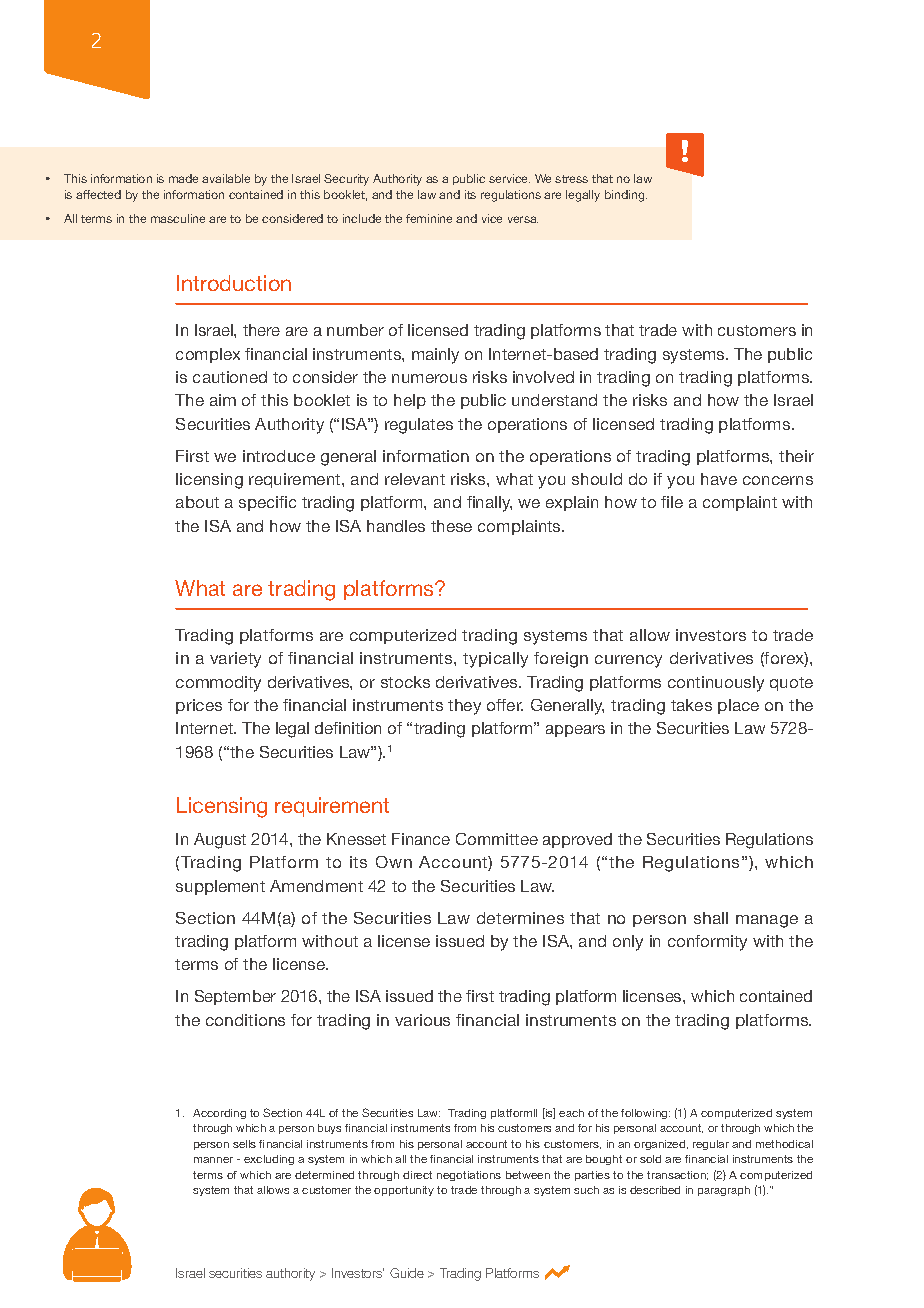 The image size is (924, 1308). I want to click on they, so click(464, 707).
